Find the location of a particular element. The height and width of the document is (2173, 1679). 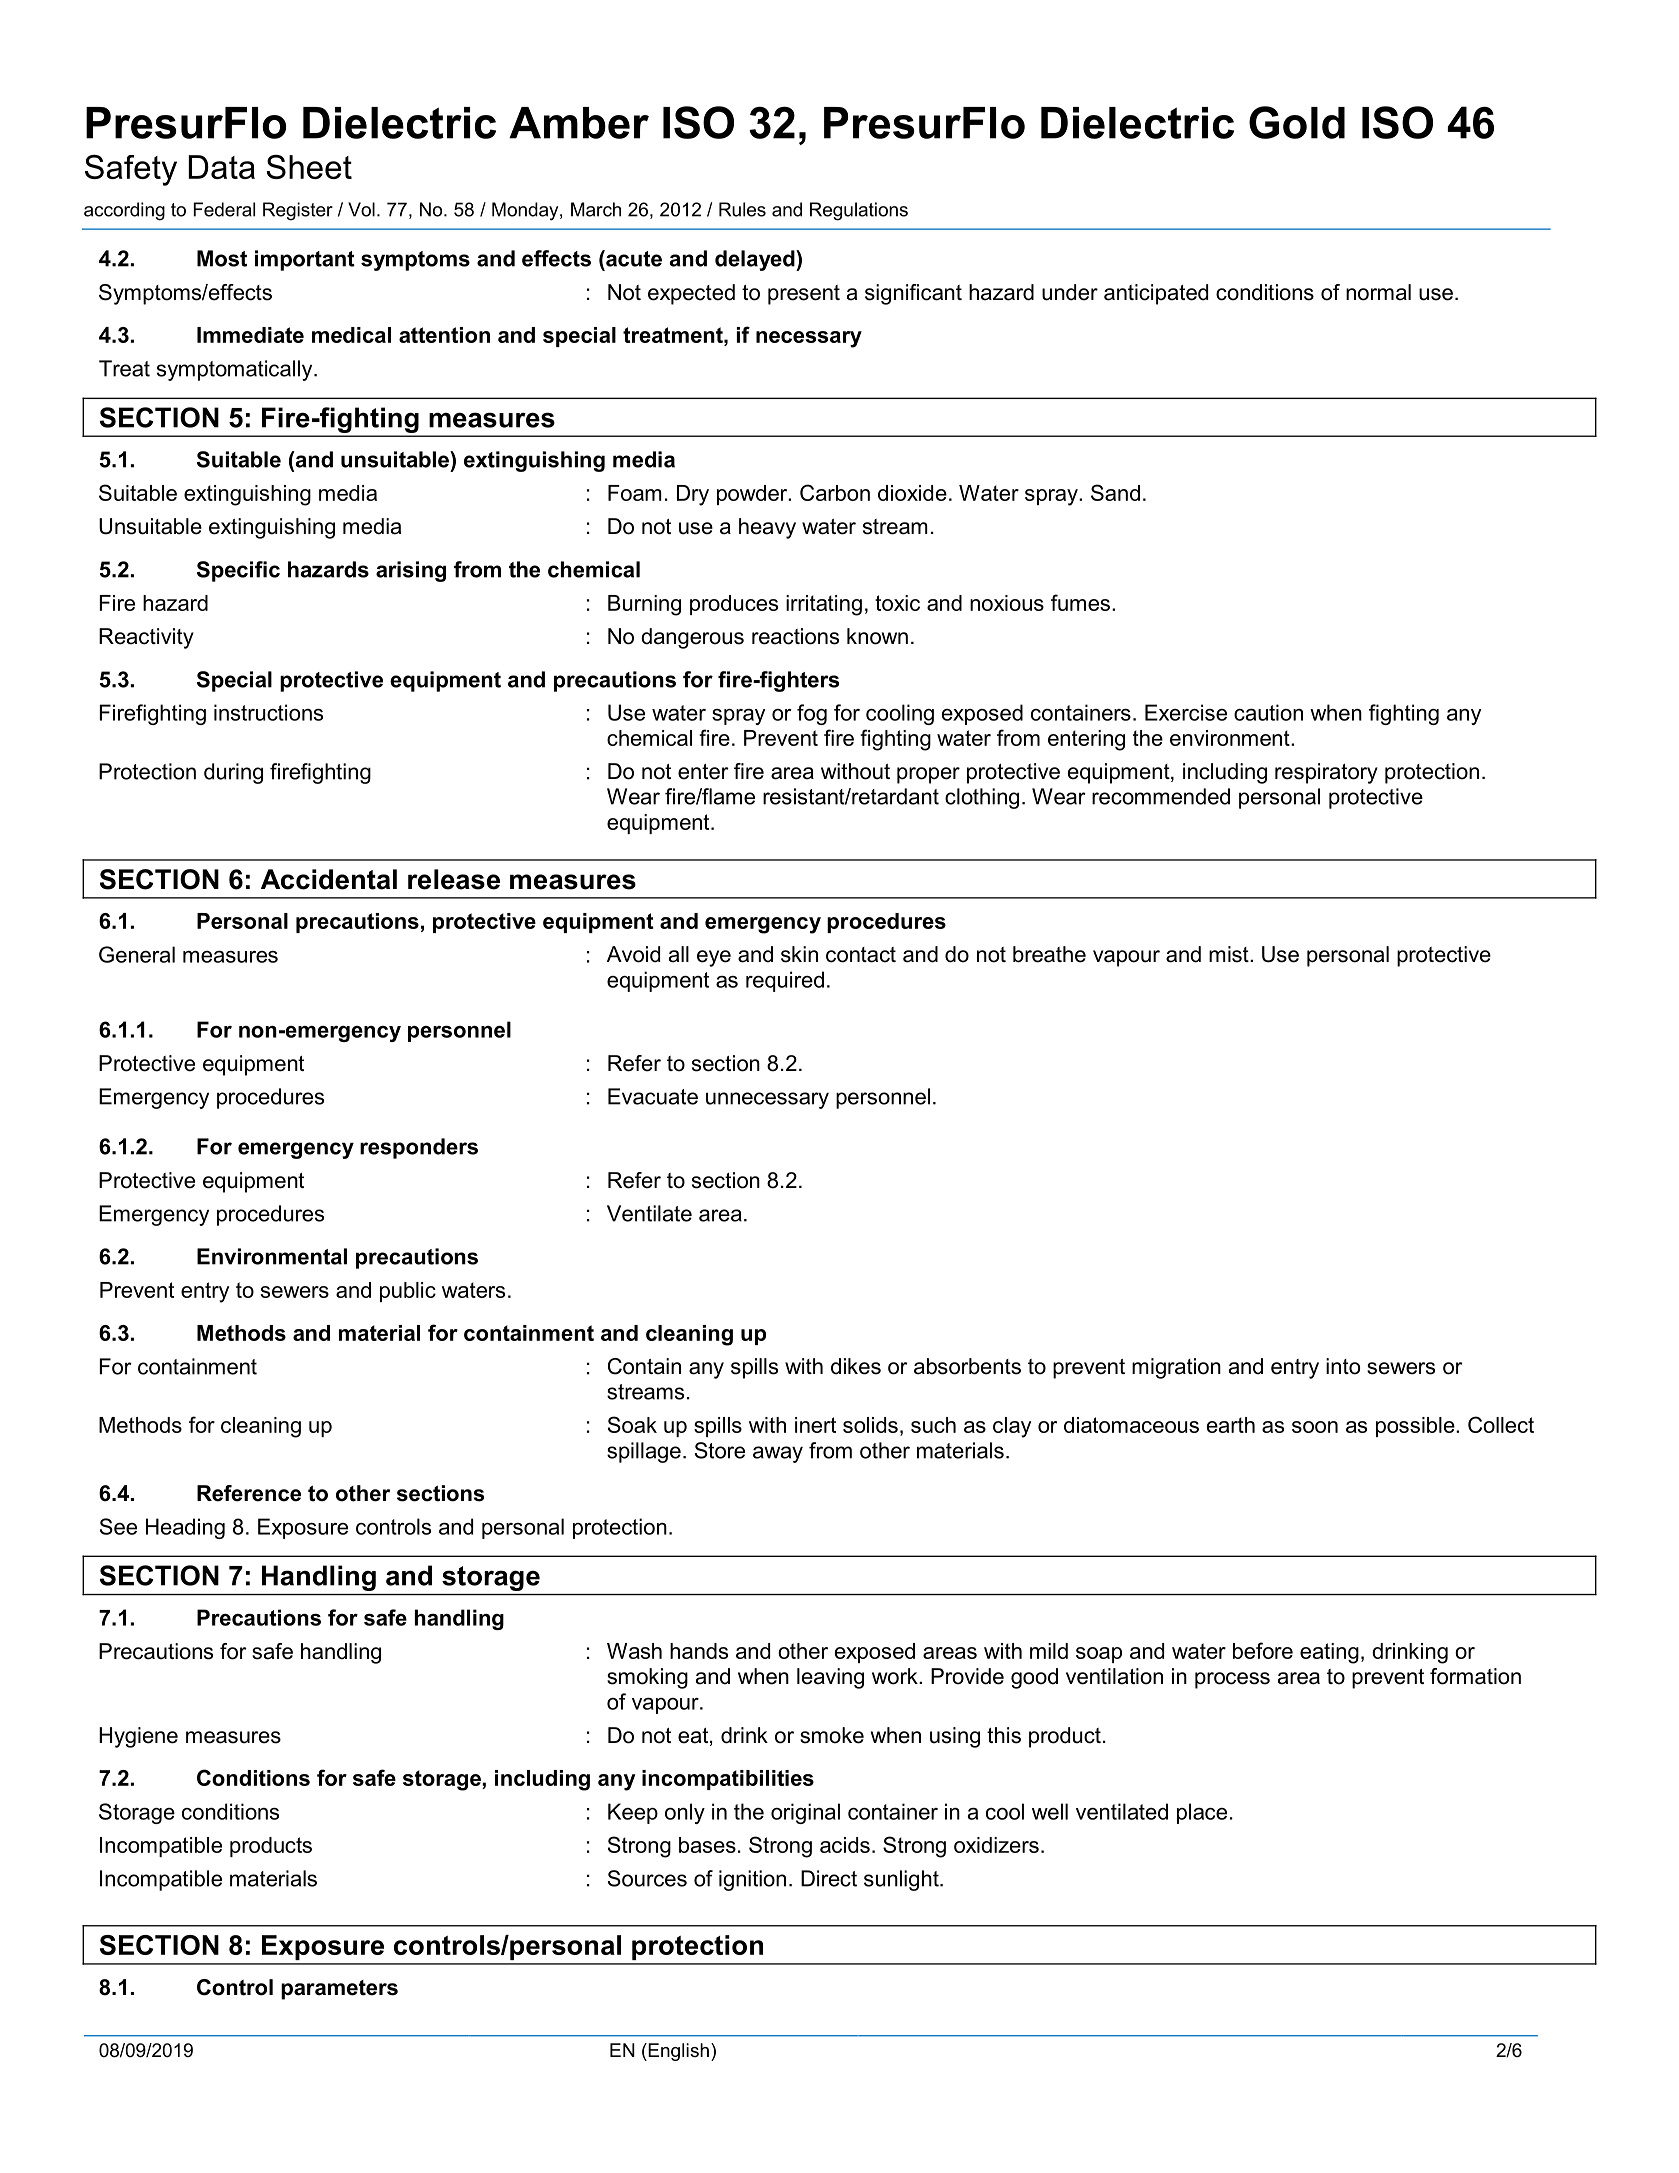

English is located at coordinates (677, 2052).
